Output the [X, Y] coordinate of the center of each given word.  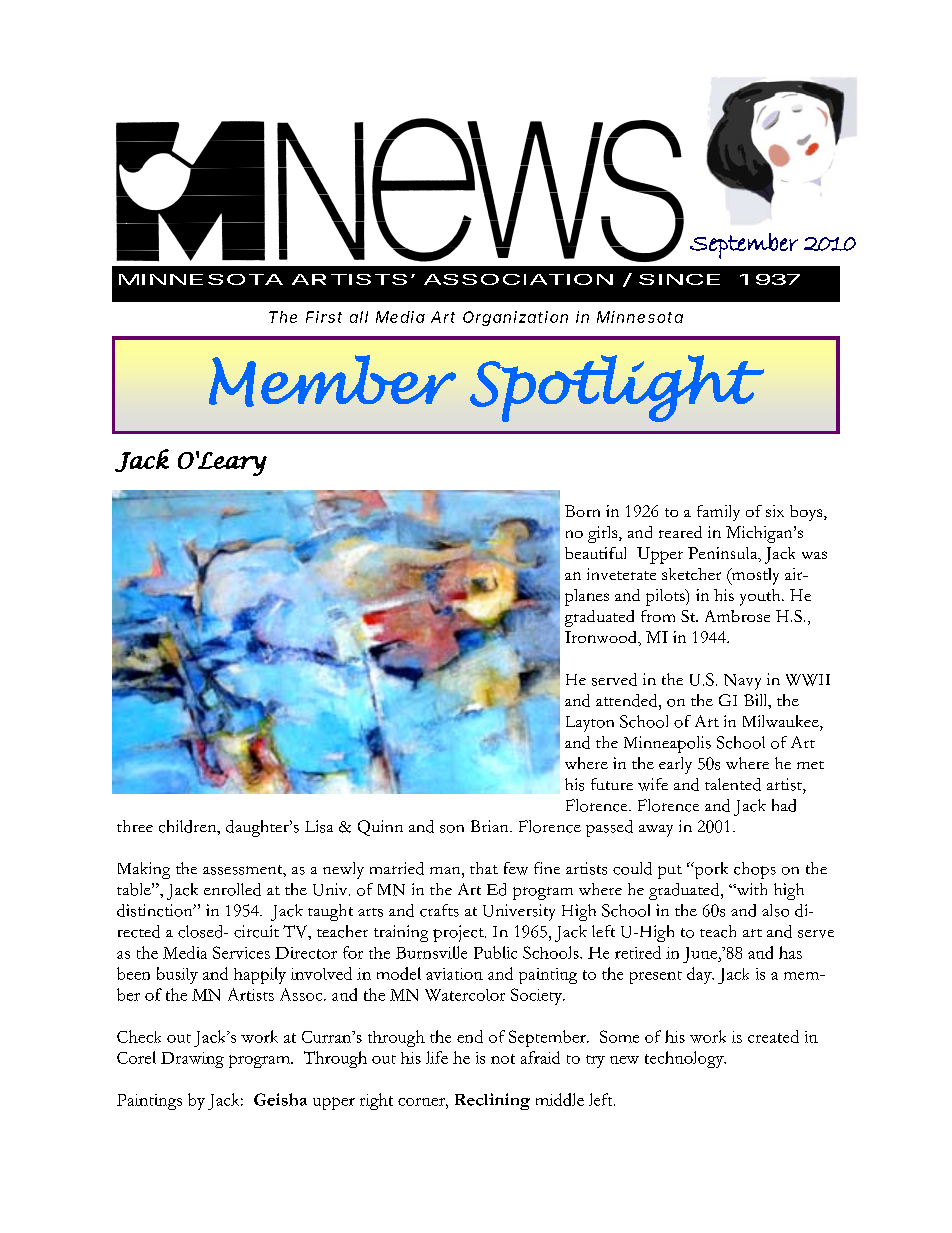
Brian [491, 826]
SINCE [679, 279]
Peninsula [724, 554]
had [784, 805]
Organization [515, 318]
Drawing [192, 1060]
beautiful [595, 553]
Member [332, 381]
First [324, 317]
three [135, 826]
